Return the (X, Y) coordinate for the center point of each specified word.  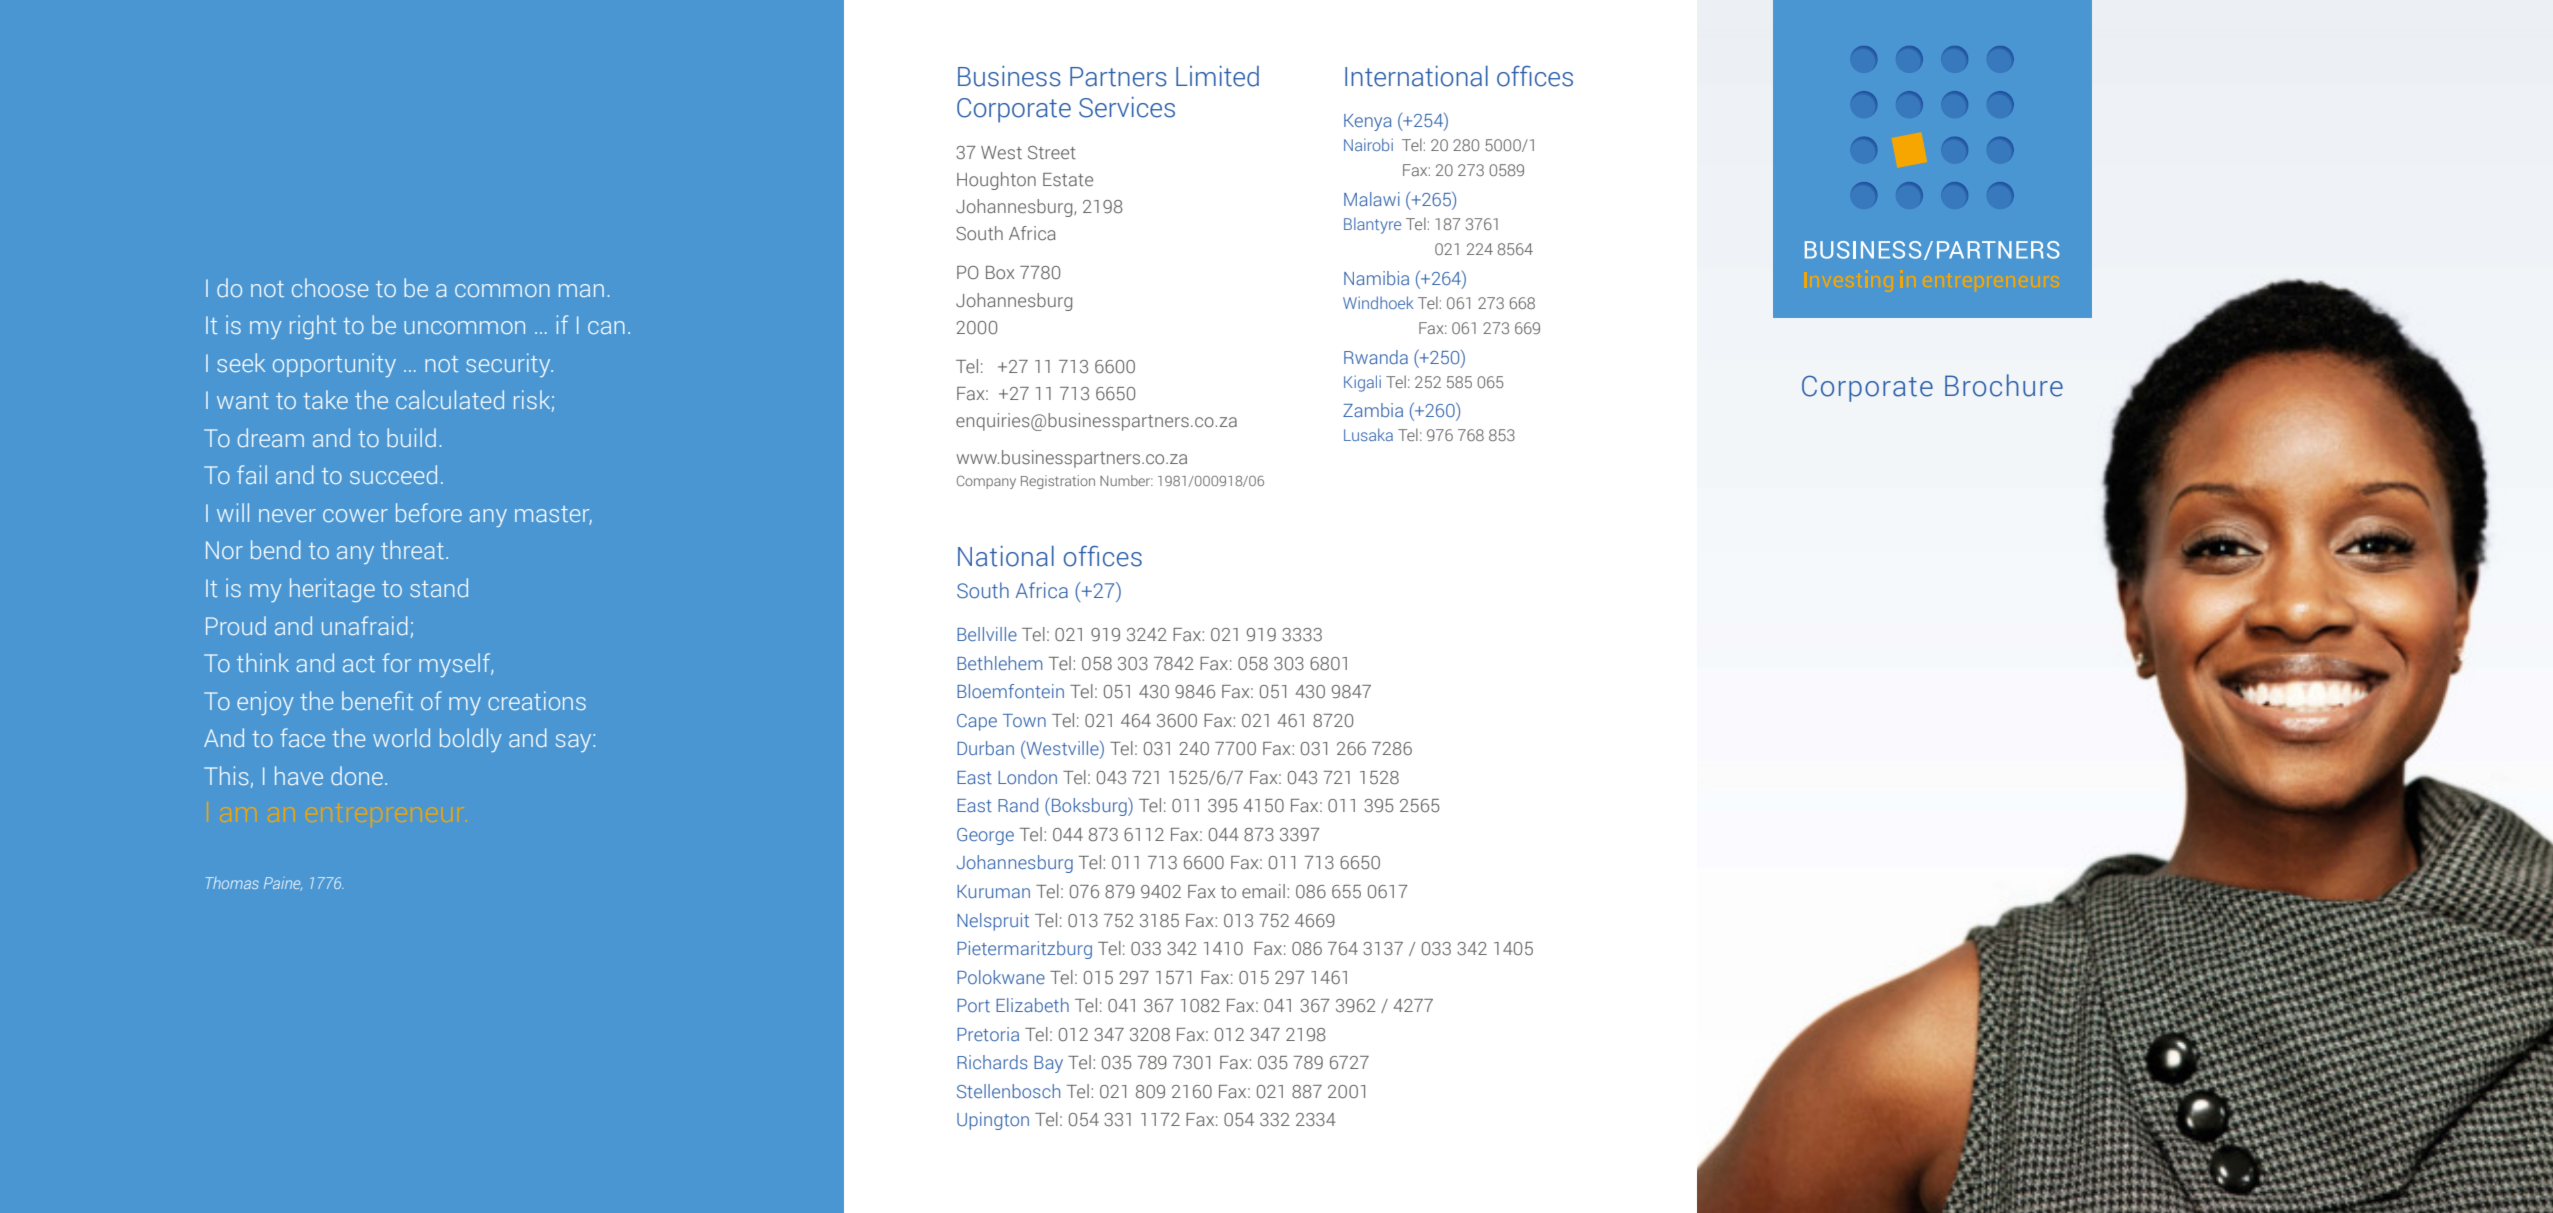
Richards (992, 1062)
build (411, 437)
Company (986, 482)
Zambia (1373, 410)
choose (330, 287)
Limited (1217, 76)
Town (1024, 720)
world (401, 737)
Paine (283, 884)
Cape (977, 722)
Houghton (996, 181)
